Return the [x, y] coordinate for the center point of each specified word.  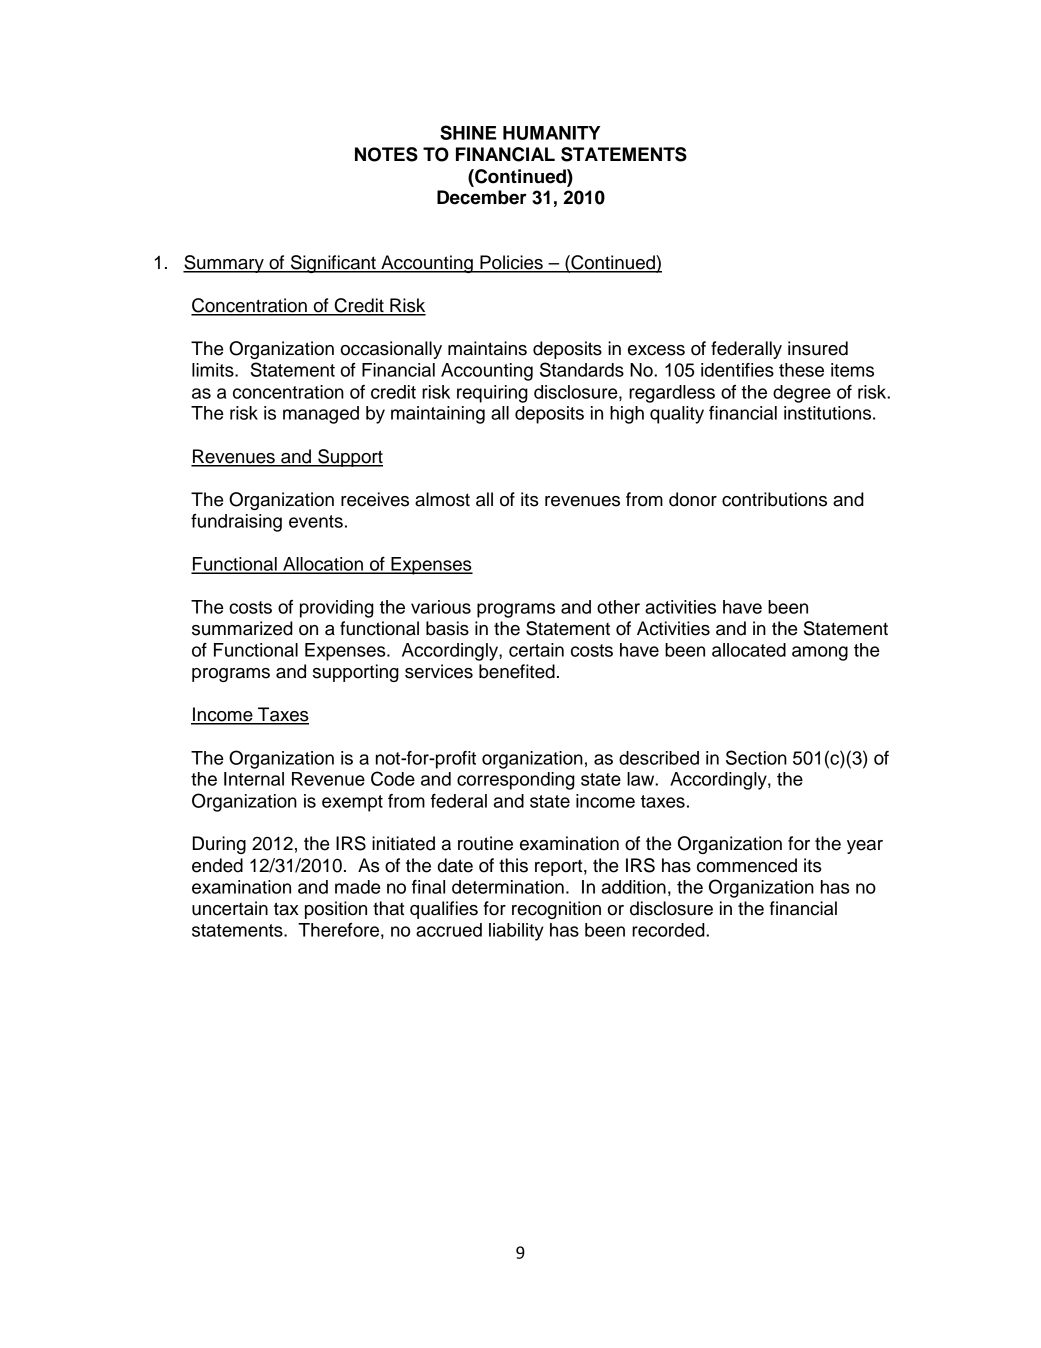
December [482, 197]
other [618, 607]
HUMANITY [551, 133]
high [627, 415]
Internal [254, 779]
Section [756, 757]
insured [818, 348]
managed [321, 415]
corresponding [516, 781]
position [336, 910]
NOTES [386, 154]
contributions [774, 499]
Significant [333, 264]
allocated [749, 650]
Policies [511, 263]
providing [337, 609]
